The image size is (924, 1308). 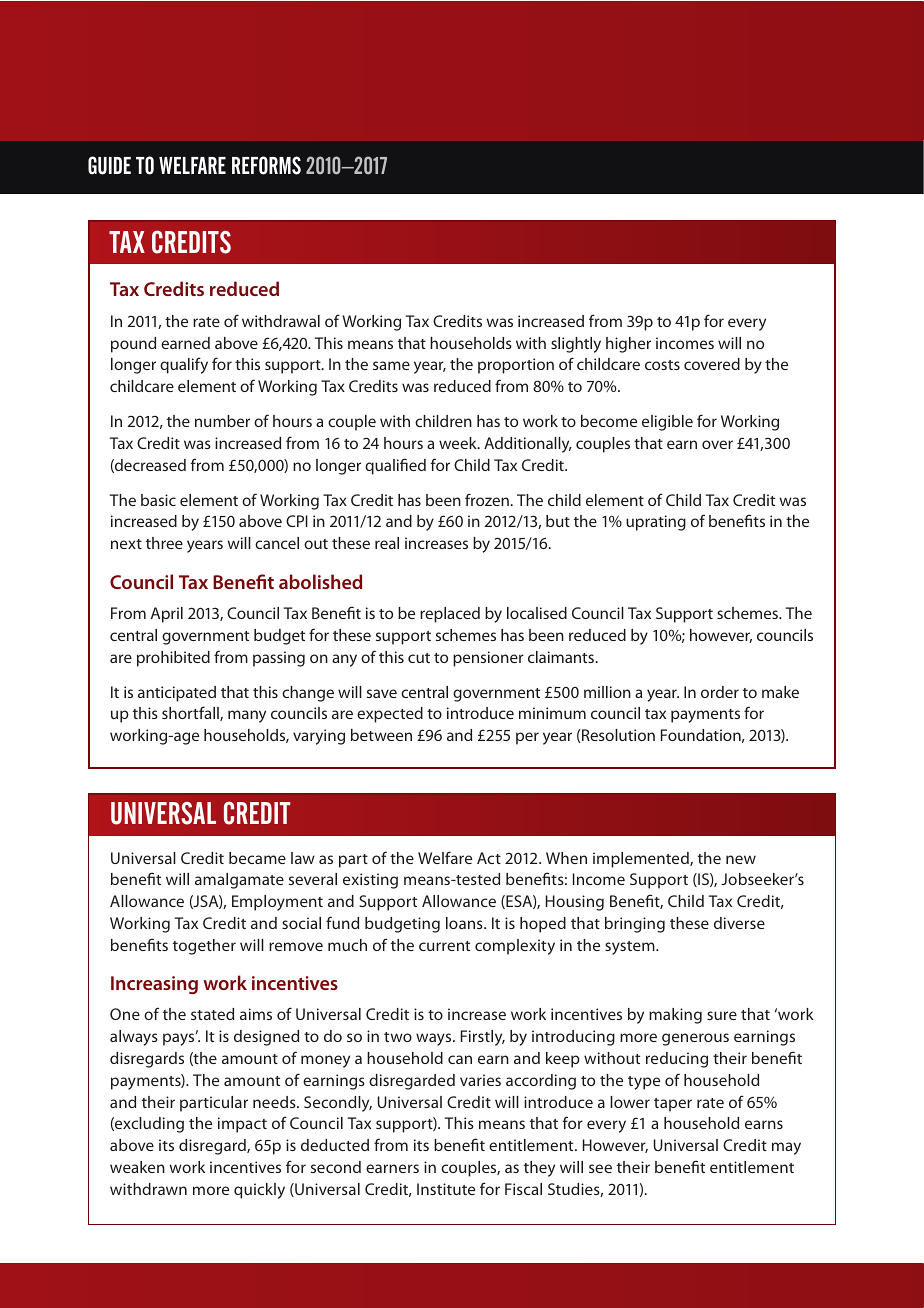 I want to click on weaken, so click(x=137, y=1167).
